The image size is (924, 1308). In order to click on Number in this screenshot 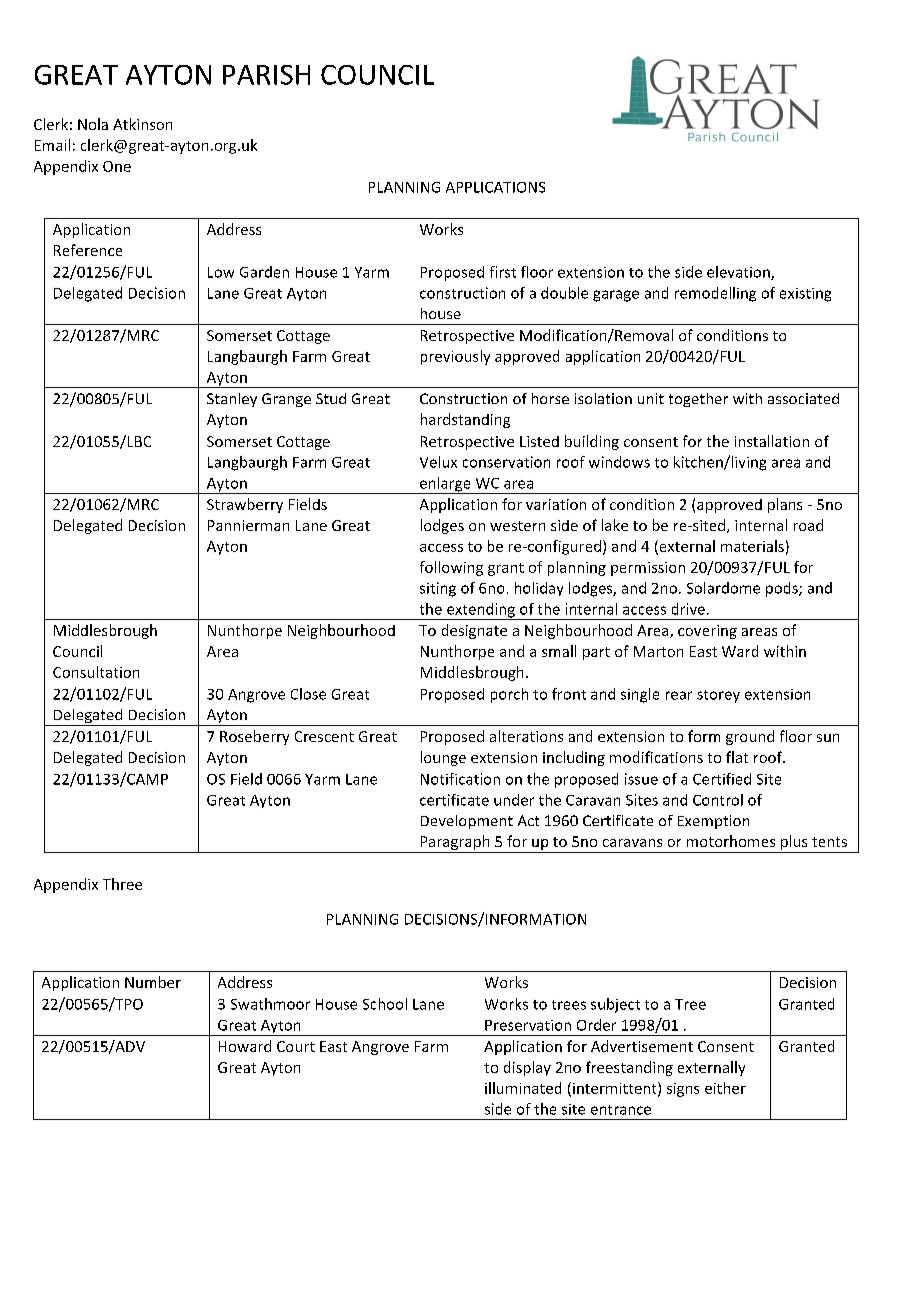, I will do `click(153, 982)`.
